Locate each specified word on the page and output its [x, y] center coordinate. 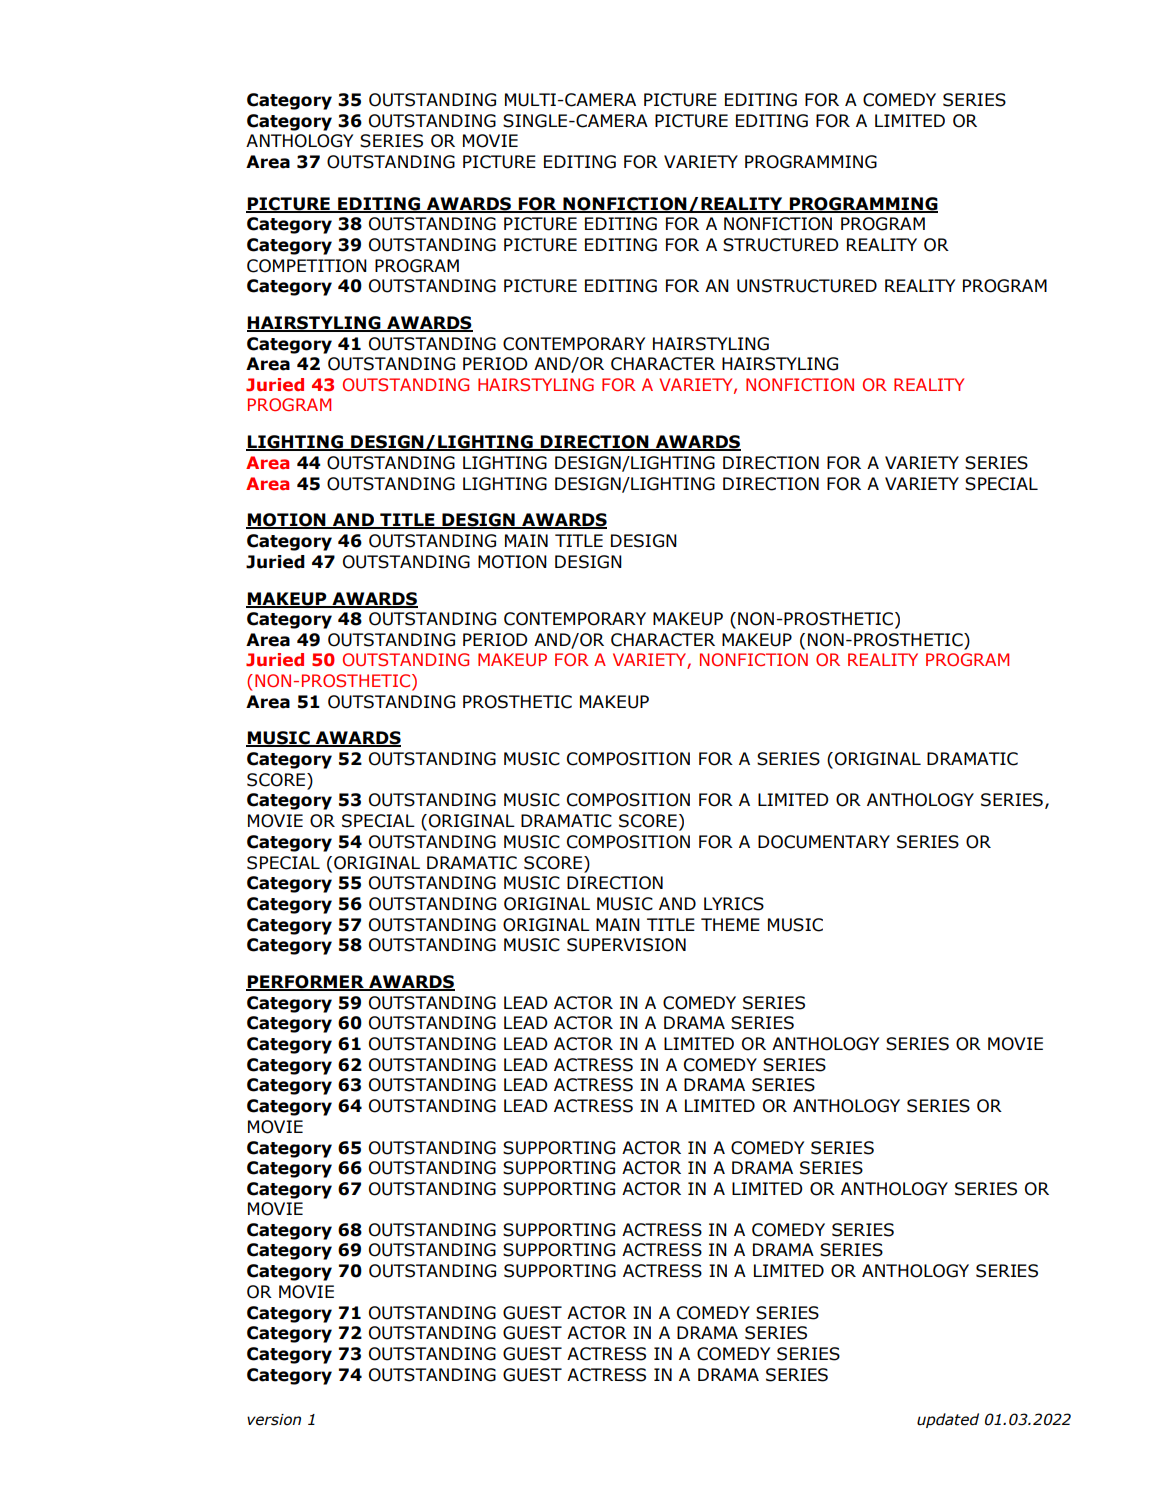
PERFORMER [306, 983]
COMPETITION [307, 266]
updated [948, 1420]
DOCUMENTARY [824, 842]
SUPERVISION [626, 945]
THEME [730, 924]
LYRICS [734, 904]
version [274, 1420]
